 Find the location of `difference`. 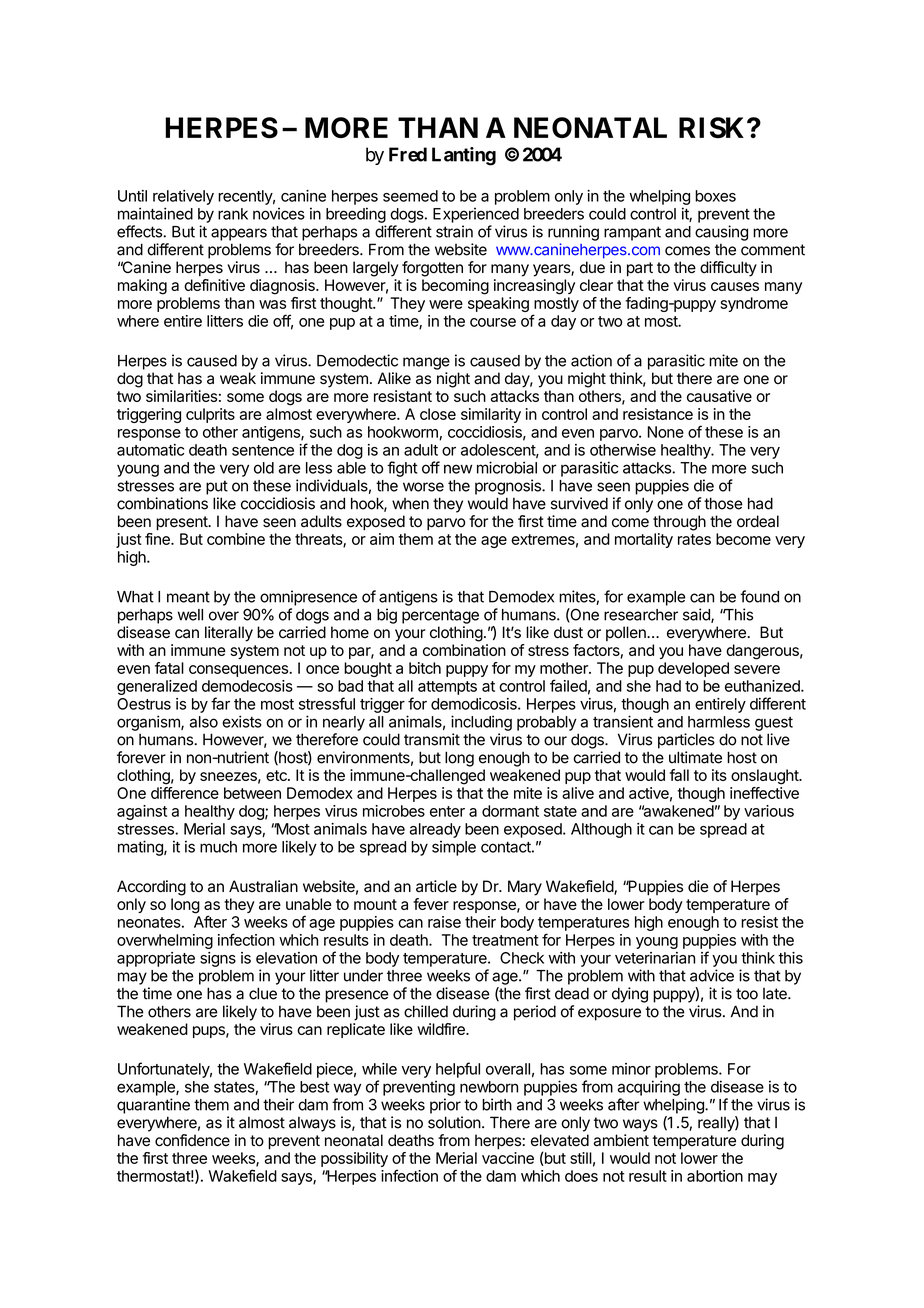

difference is located at coordinates (185, 793).
